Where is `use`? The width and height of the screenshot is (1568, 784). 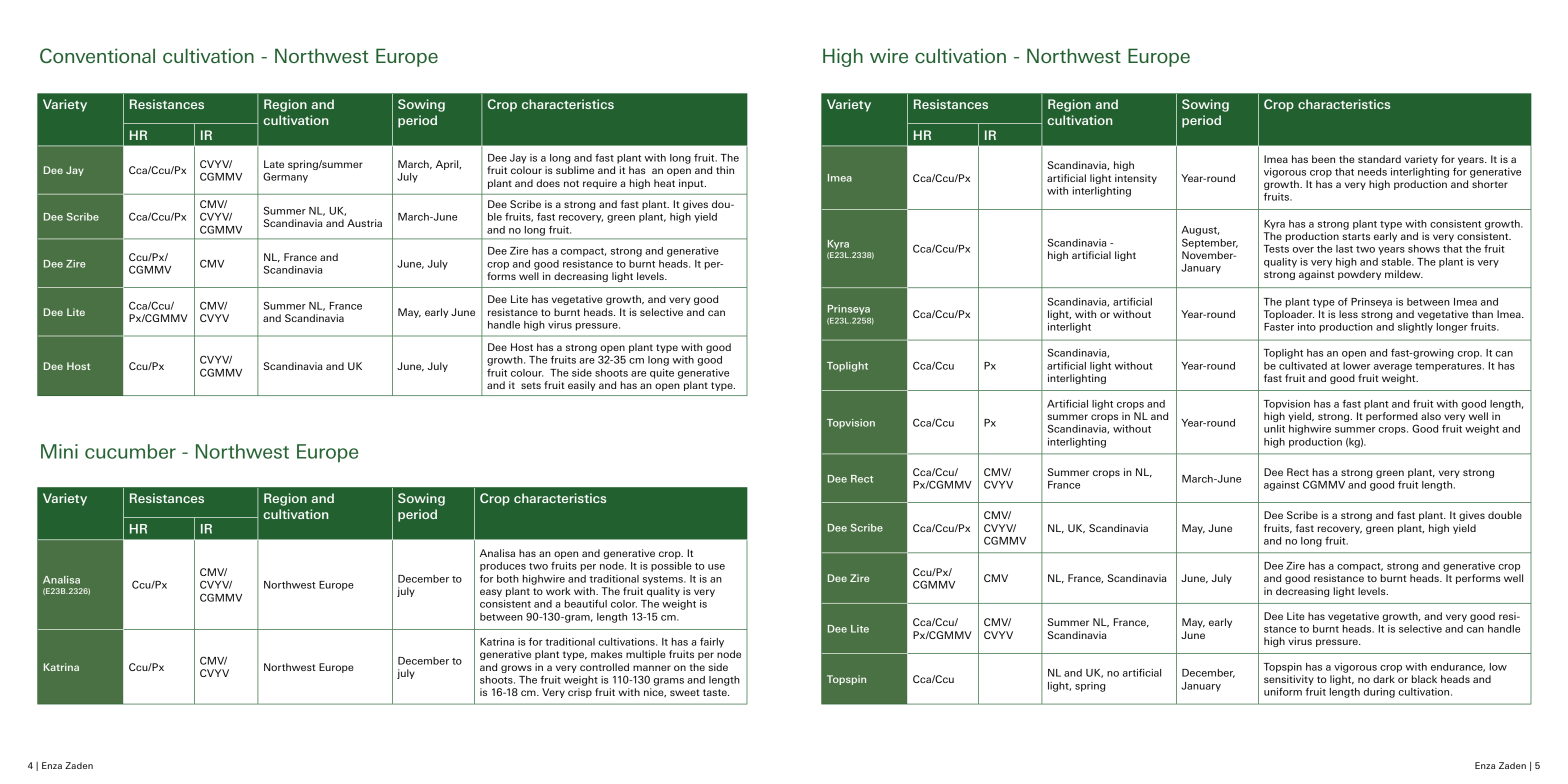
use is located at coordinates (716, 567).
